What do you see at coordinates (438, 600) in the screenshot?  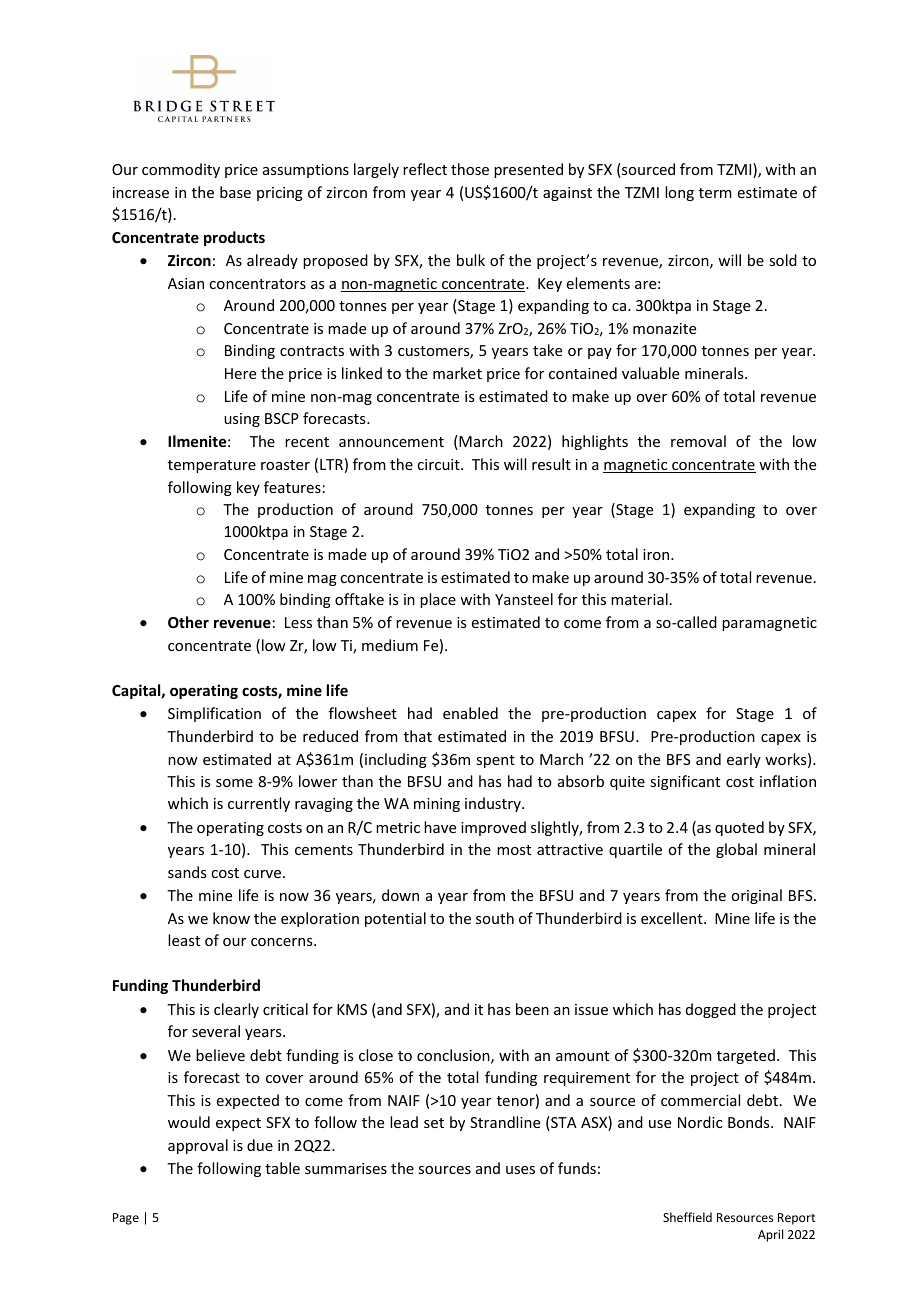 I see `place` at bounding box center [438, 600].
